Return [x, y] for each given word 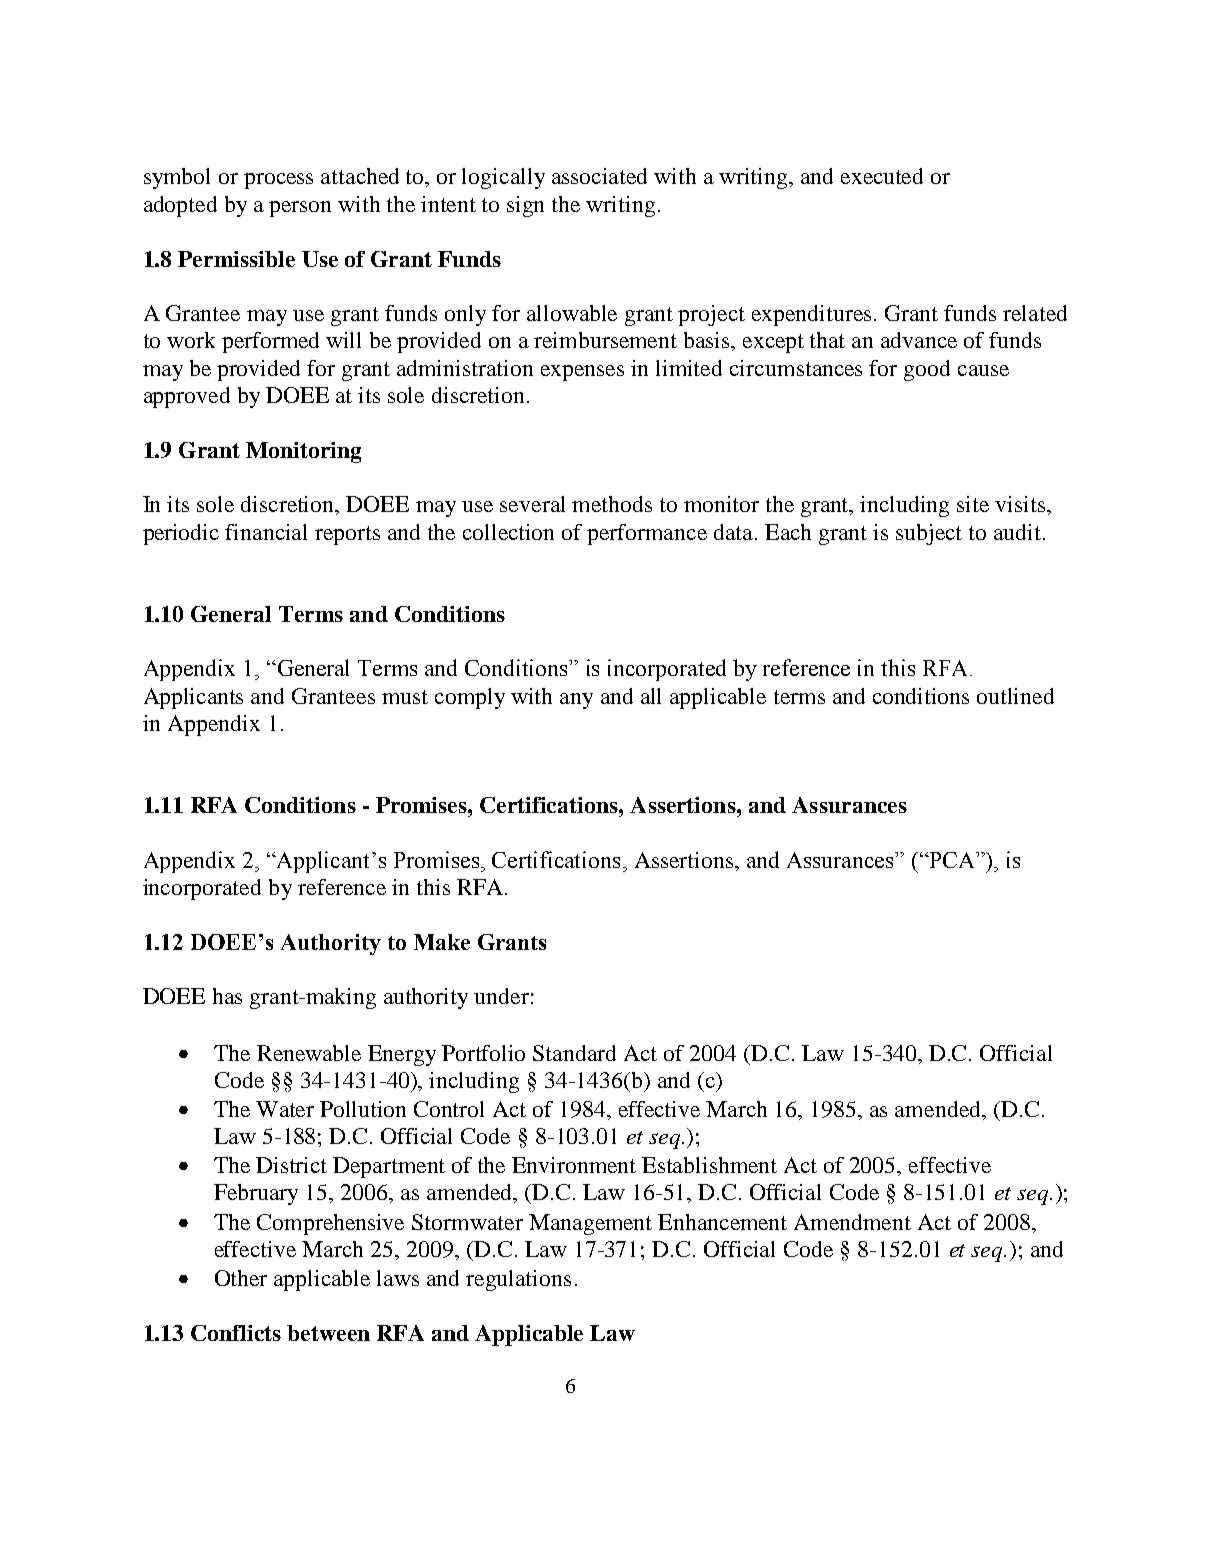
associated [599, 176]
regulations [518, 1280]
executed [882, 176]
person [300, 209]
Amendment [852, 1222]
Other [241, 1278]
